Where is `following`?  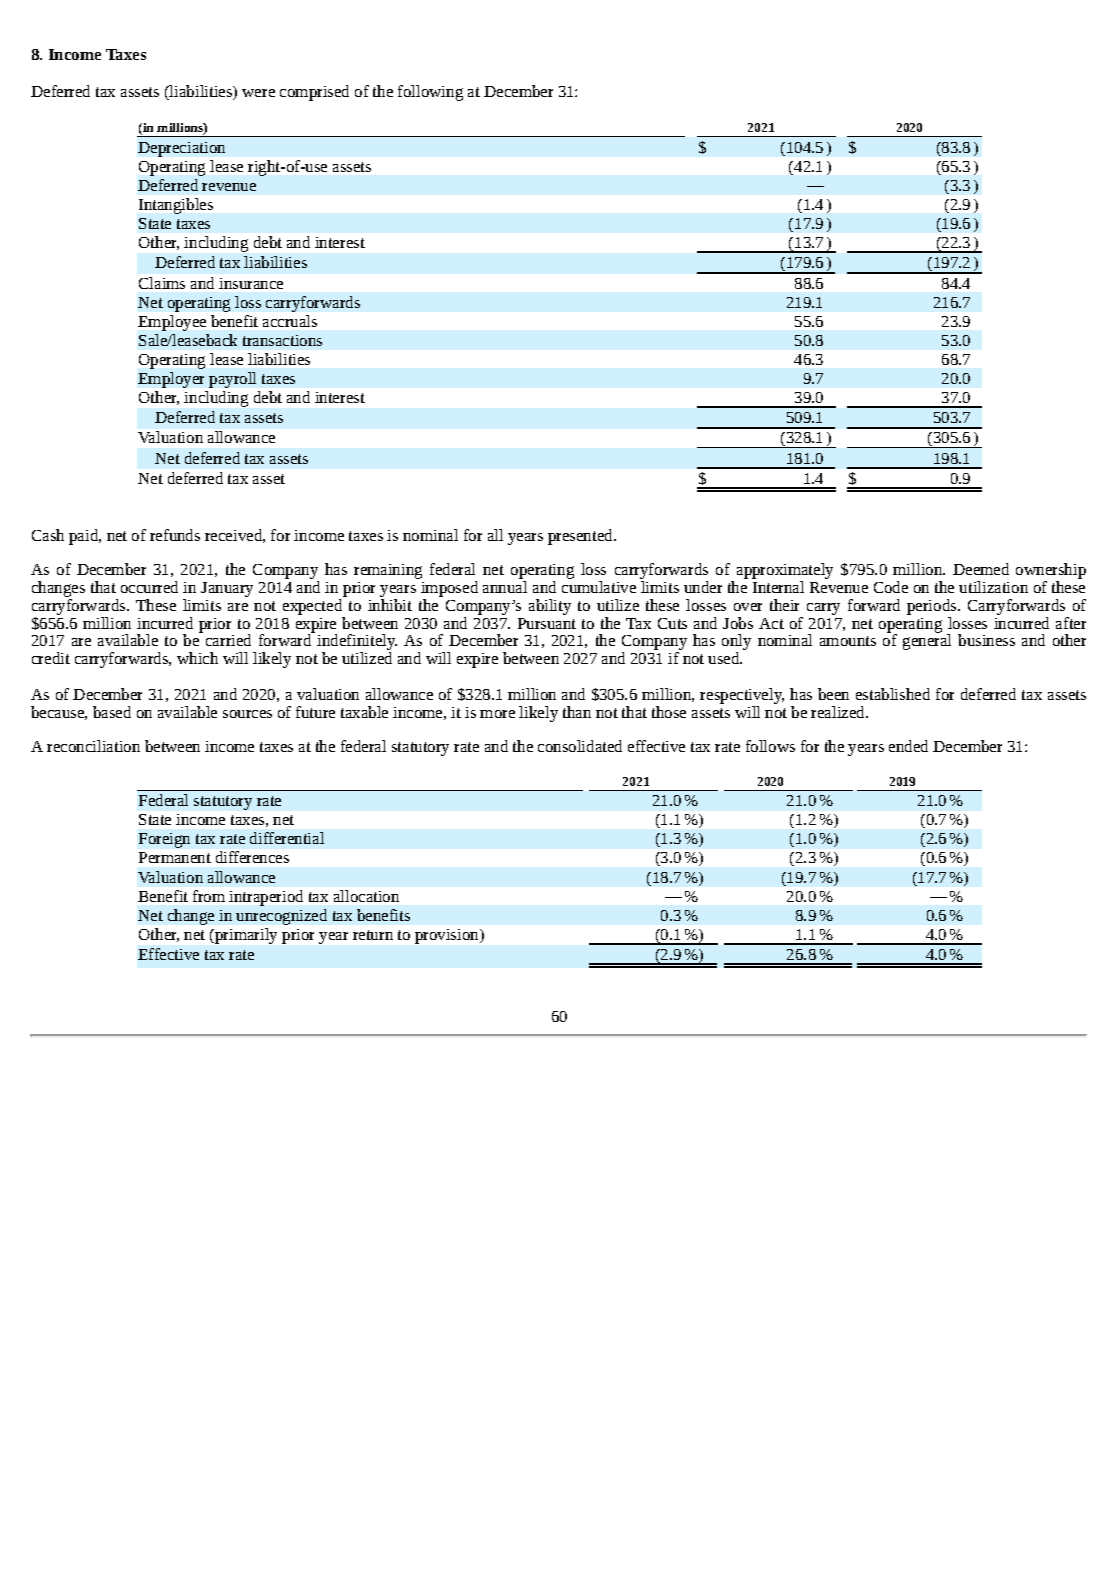
following is located at coordinates (430, 93).
